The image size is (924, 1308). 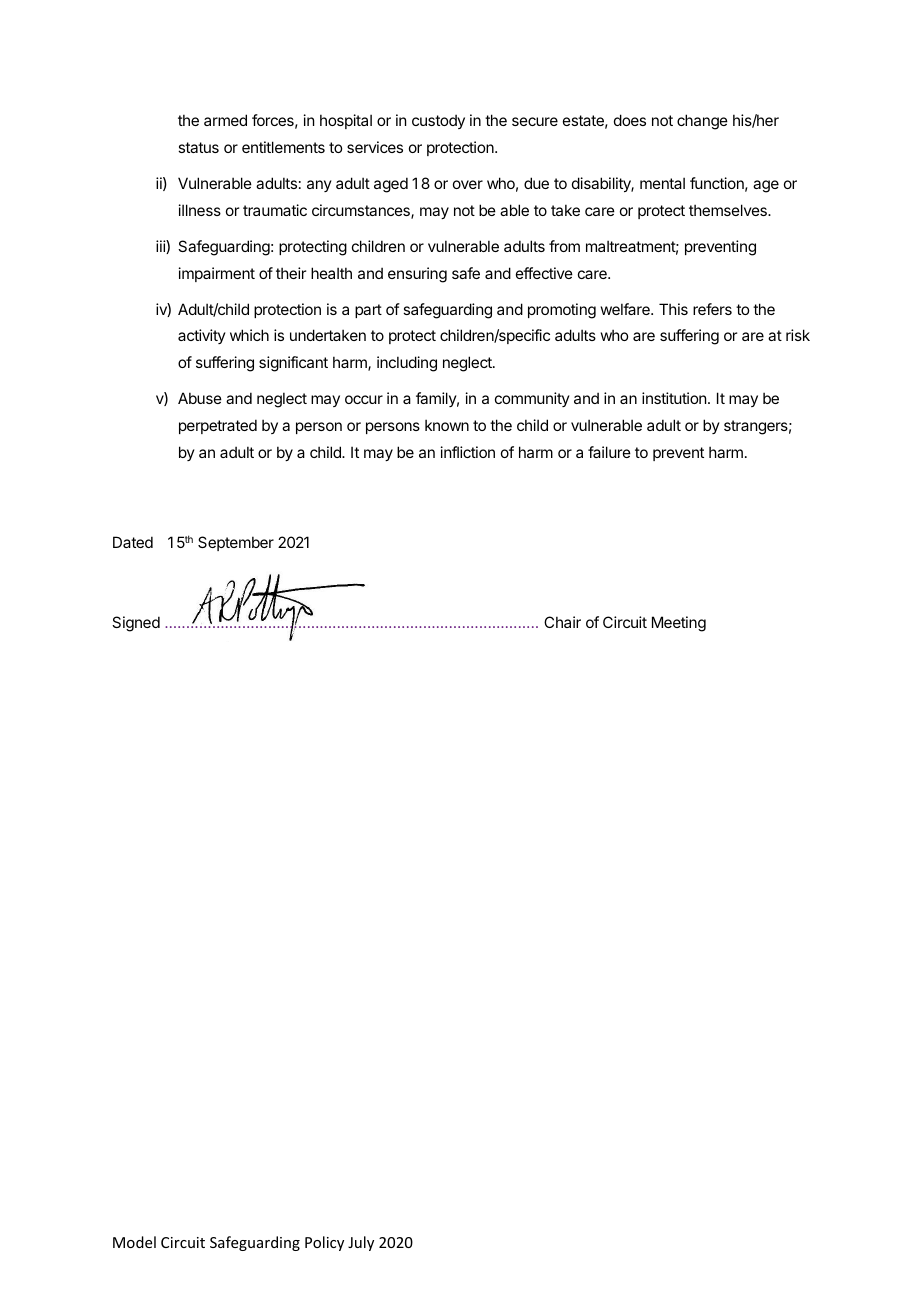 What do you see at coordinates (468, 184) in the page?
I see `over` at bounding box center [468, 184].
